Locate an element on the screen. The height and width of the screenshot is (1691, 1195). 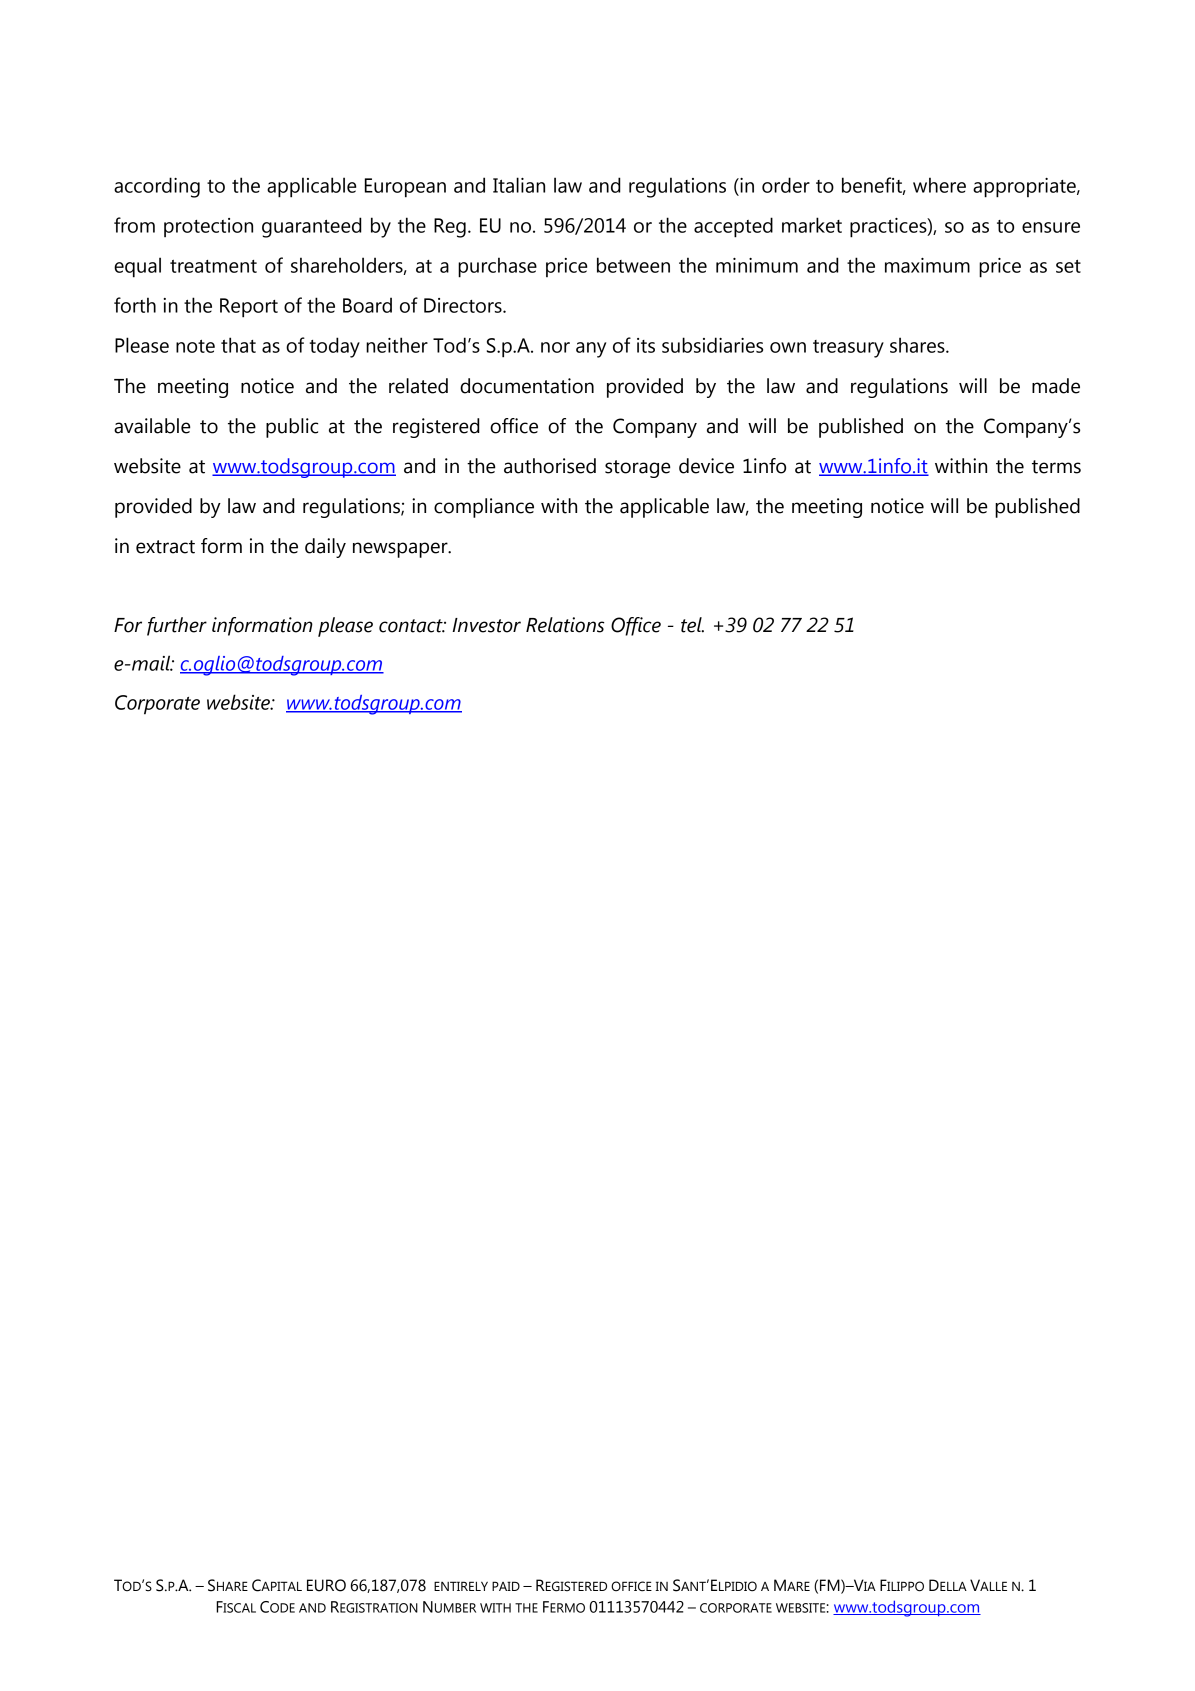
PAID is located at coordinates (506, 1586).
